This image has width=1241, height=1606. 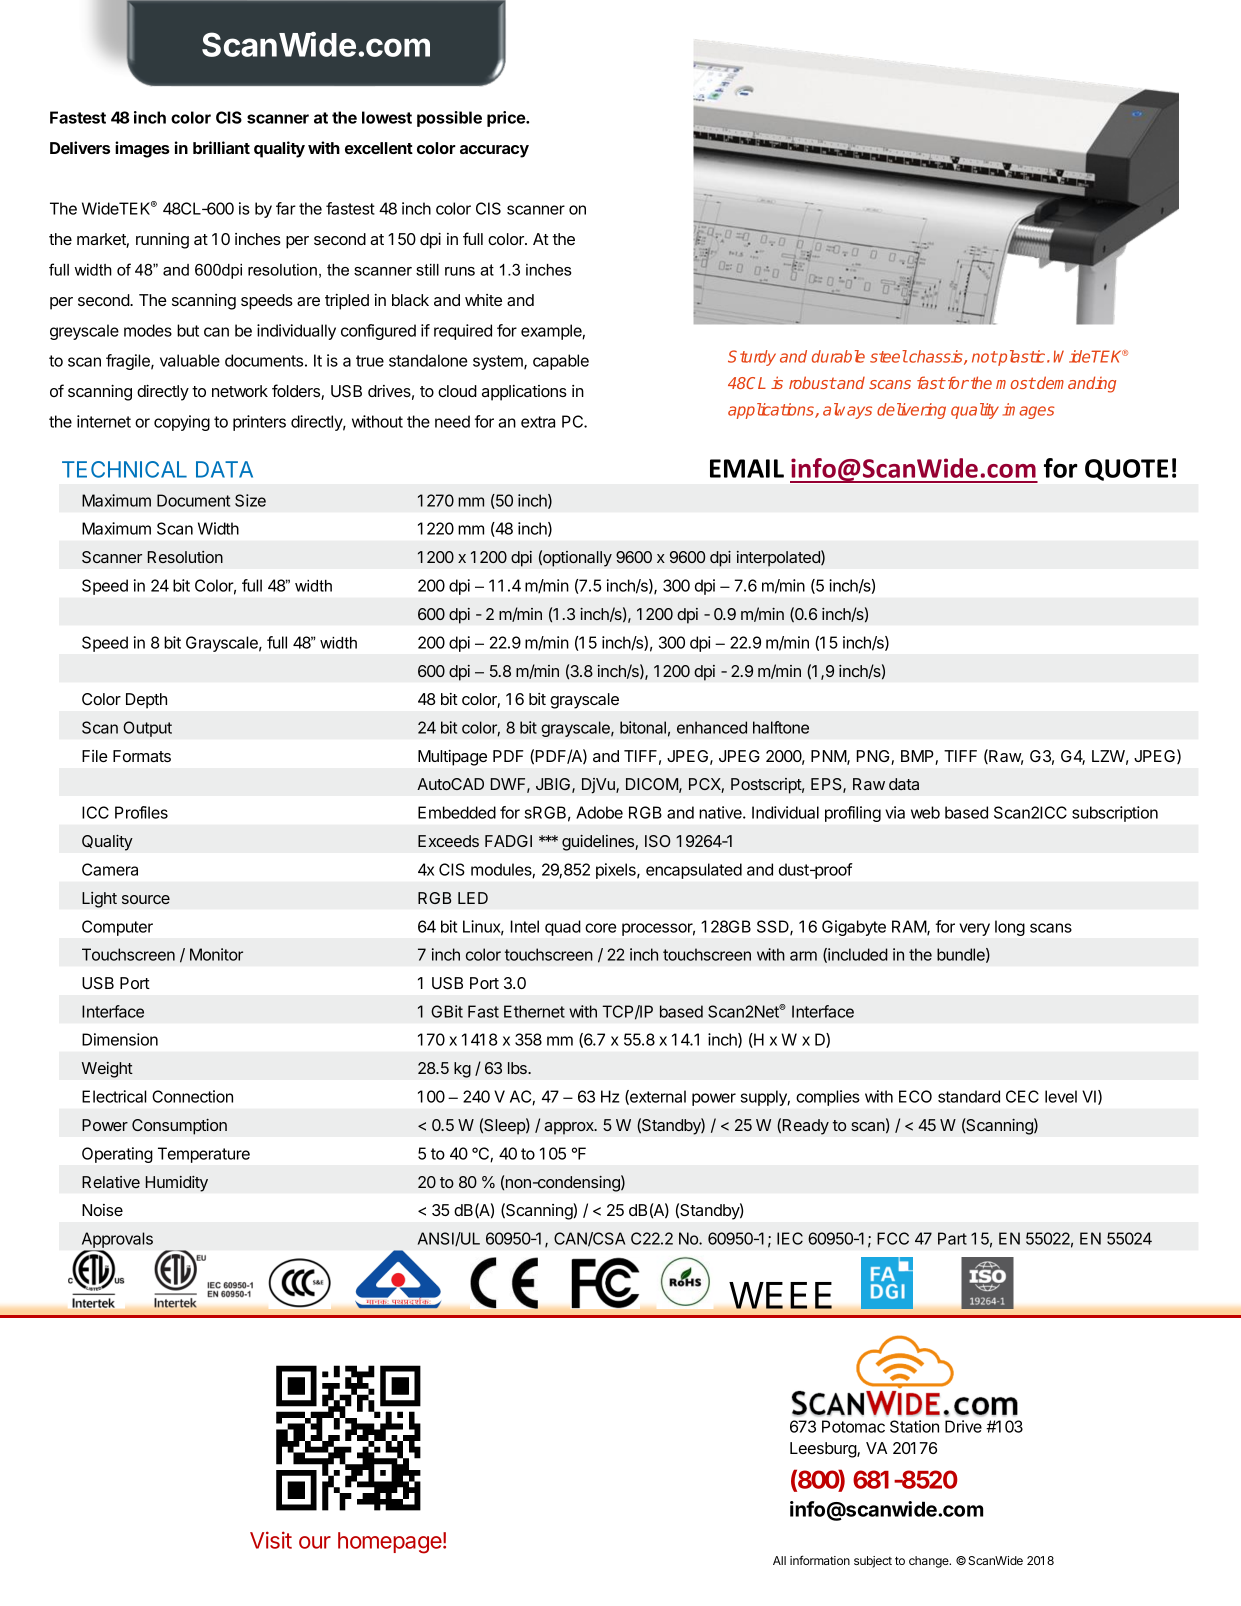 I want to click on Visit, so click(x=271, y=1540).
